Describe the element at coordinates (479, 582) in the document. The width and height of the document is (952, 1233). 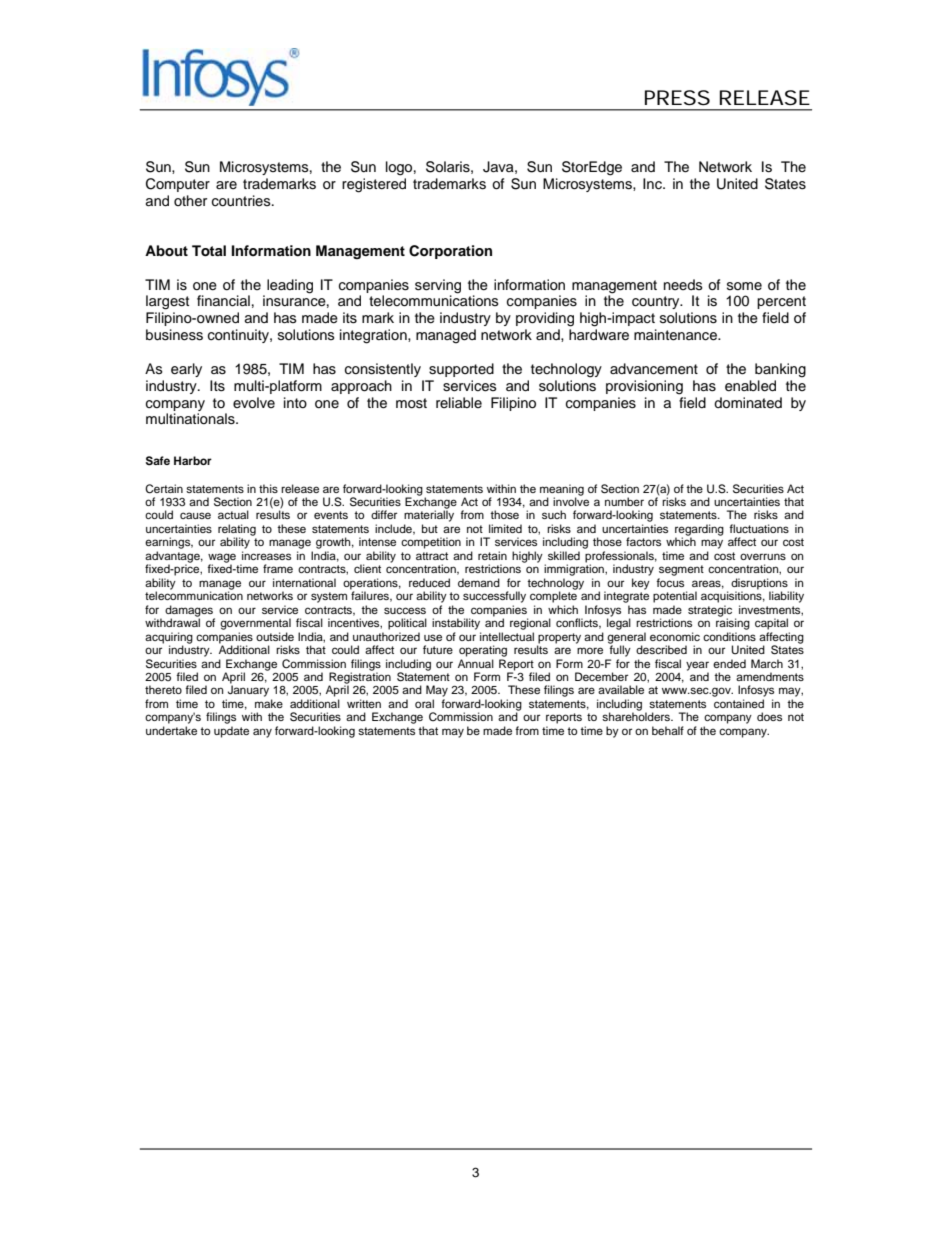
I see `demand` at that location.
